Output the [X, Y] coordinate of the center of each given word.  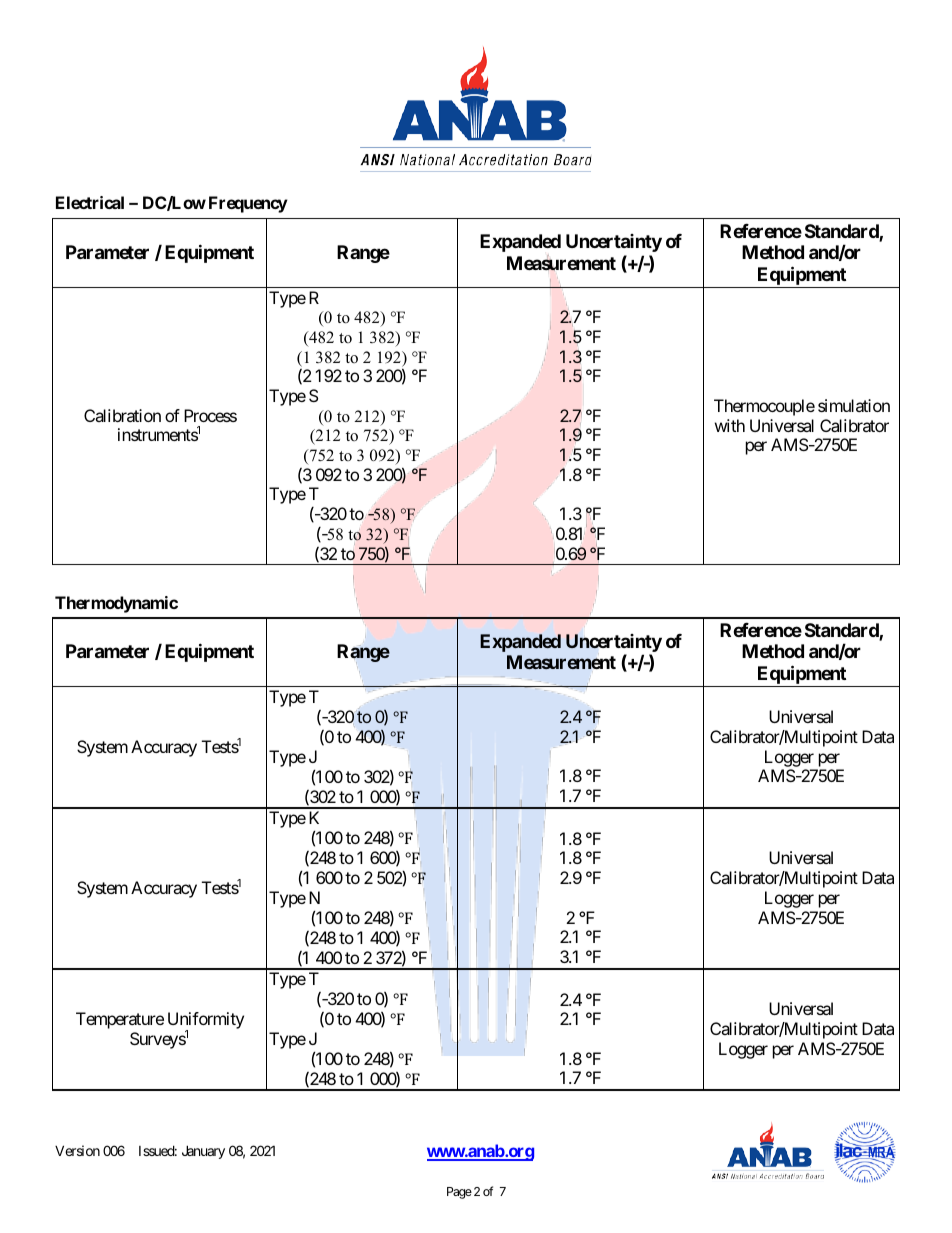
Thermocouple [764, 407]
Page [459, 1193]
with [730, 425]
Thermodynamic [116, 604]
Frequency [248, 204]
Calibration [122, 415]
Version [77, 1150]
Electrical [90, 202]
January [203, 1152]
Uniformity [206, 1022]
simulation [854, 405]
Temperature [120, 1020]
